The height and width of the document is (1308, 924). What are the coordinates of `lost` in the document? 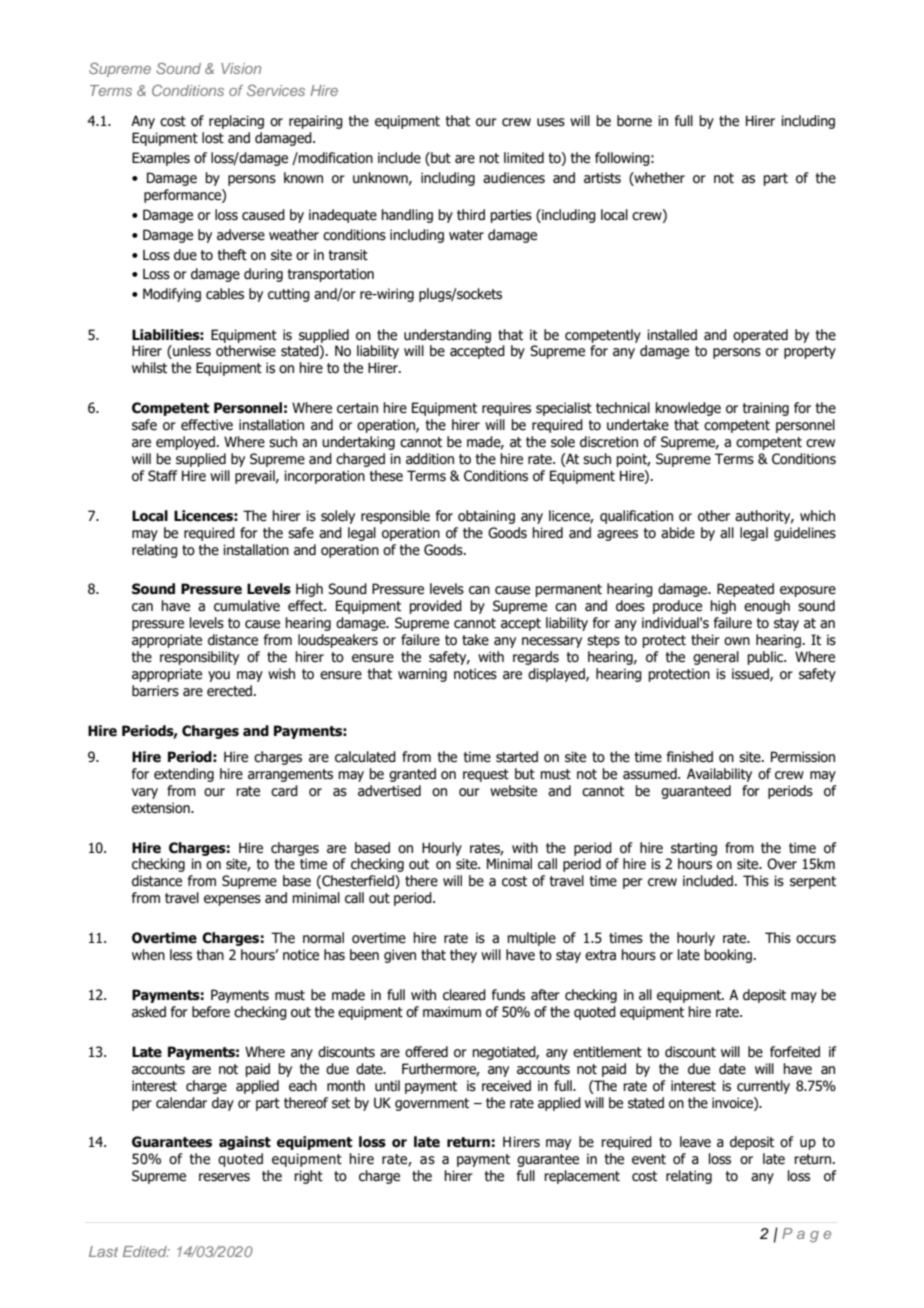 It's located at (213, 138).
